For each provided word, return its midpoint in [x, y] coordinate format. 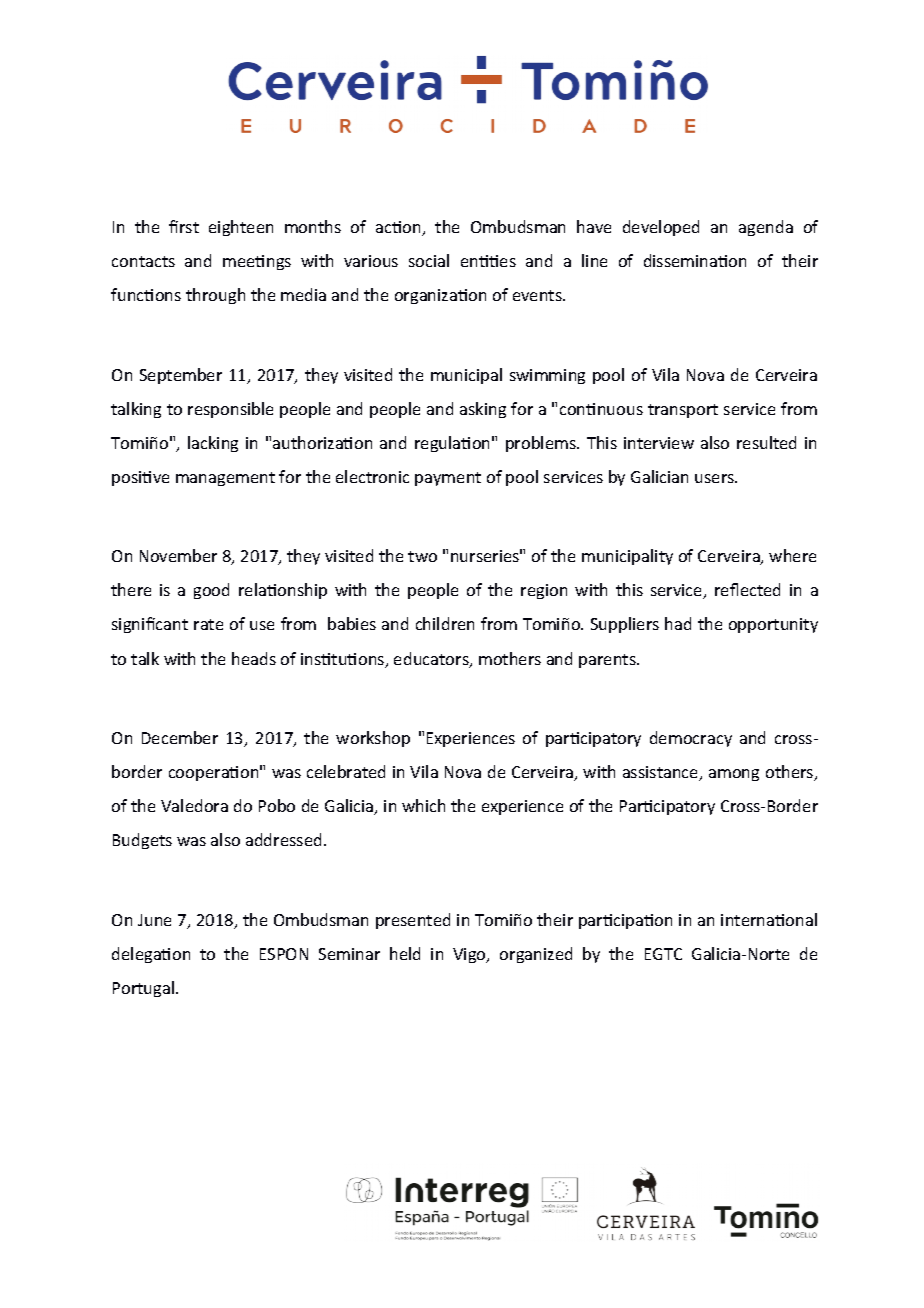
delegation [151, 955]
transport [683, 411]
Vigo [470, 955]
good [211, 591]
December [180, 737]
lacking [213, 444]
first [184, 226]
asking [483, 410]
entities [488, 261]
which [423, 805]
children [445, 623]
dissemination [695, 260]
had [678, 623]
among [734, 775]
